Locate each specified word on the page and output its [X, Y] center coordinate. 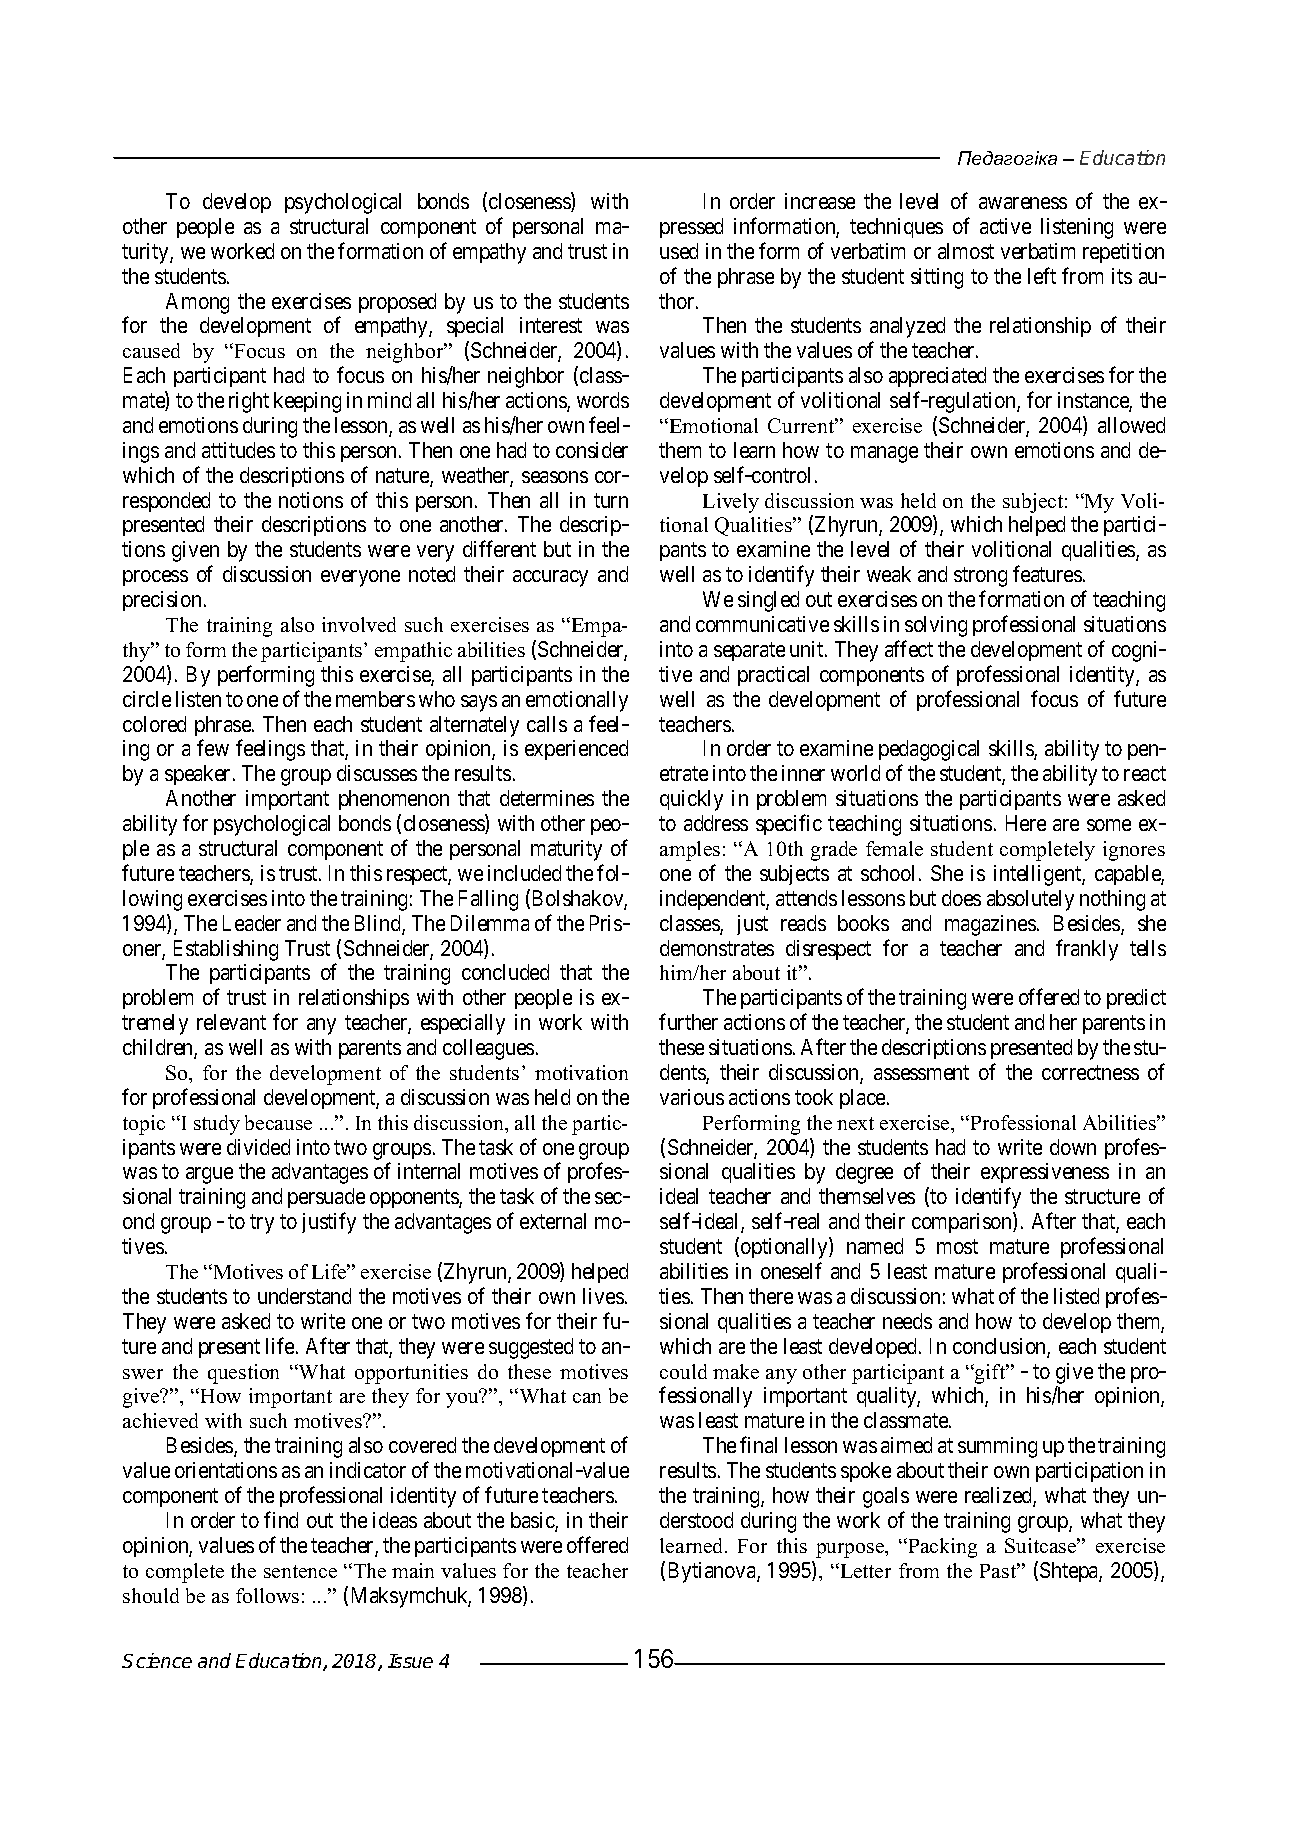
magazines [990, 925]
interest [551, 325]
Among [197, 303]
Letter [864, 1570]
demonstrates [717, 948]
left [1042, 275]
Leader [252, 923]
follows [267, 1595]
